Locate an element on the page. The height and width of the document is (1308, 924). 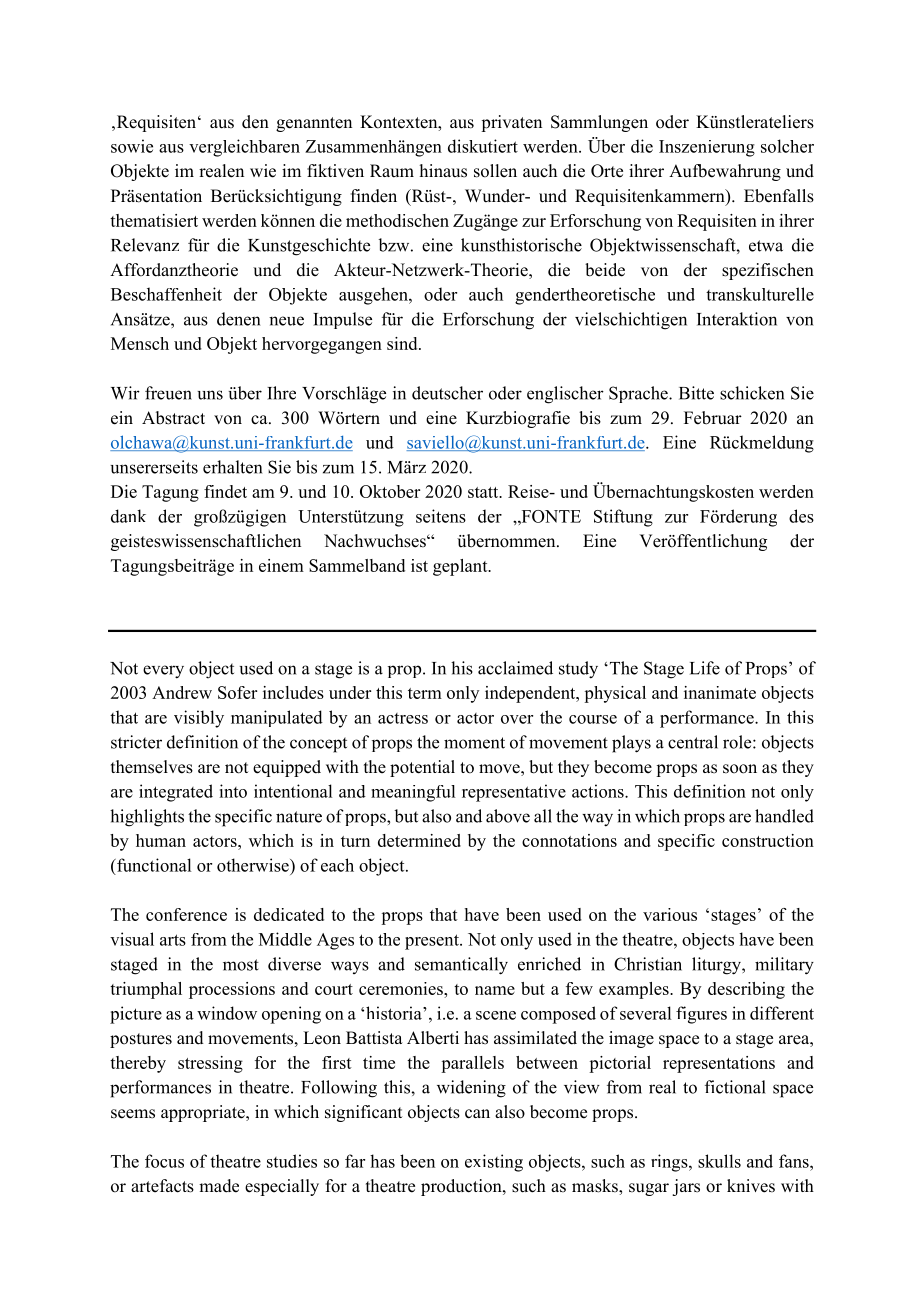
Andrew is located at coordinates (182, 692).
